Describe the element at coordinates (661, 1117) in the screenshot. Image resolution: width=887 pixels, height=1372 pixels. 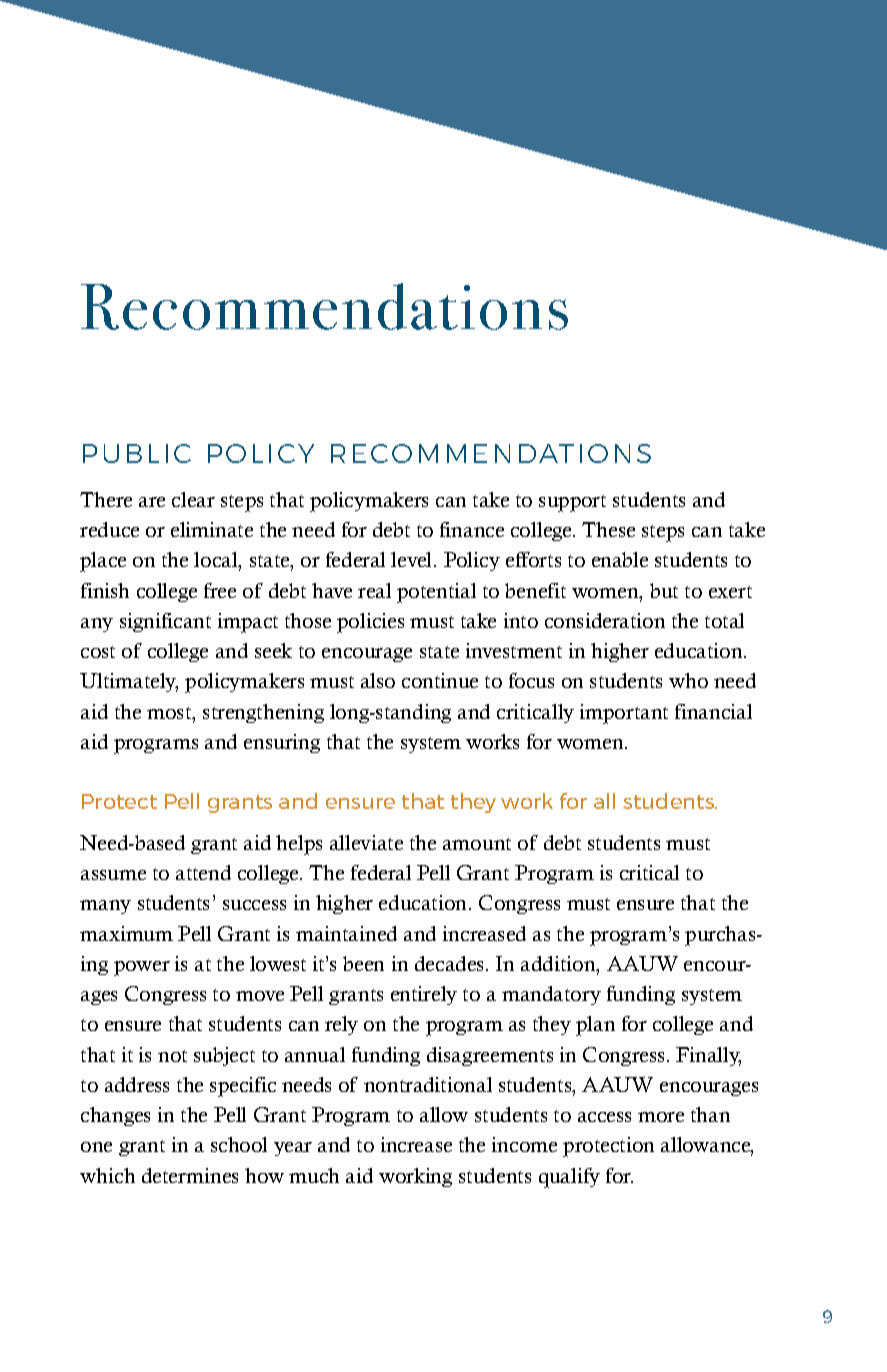
I see `more` at that location.
